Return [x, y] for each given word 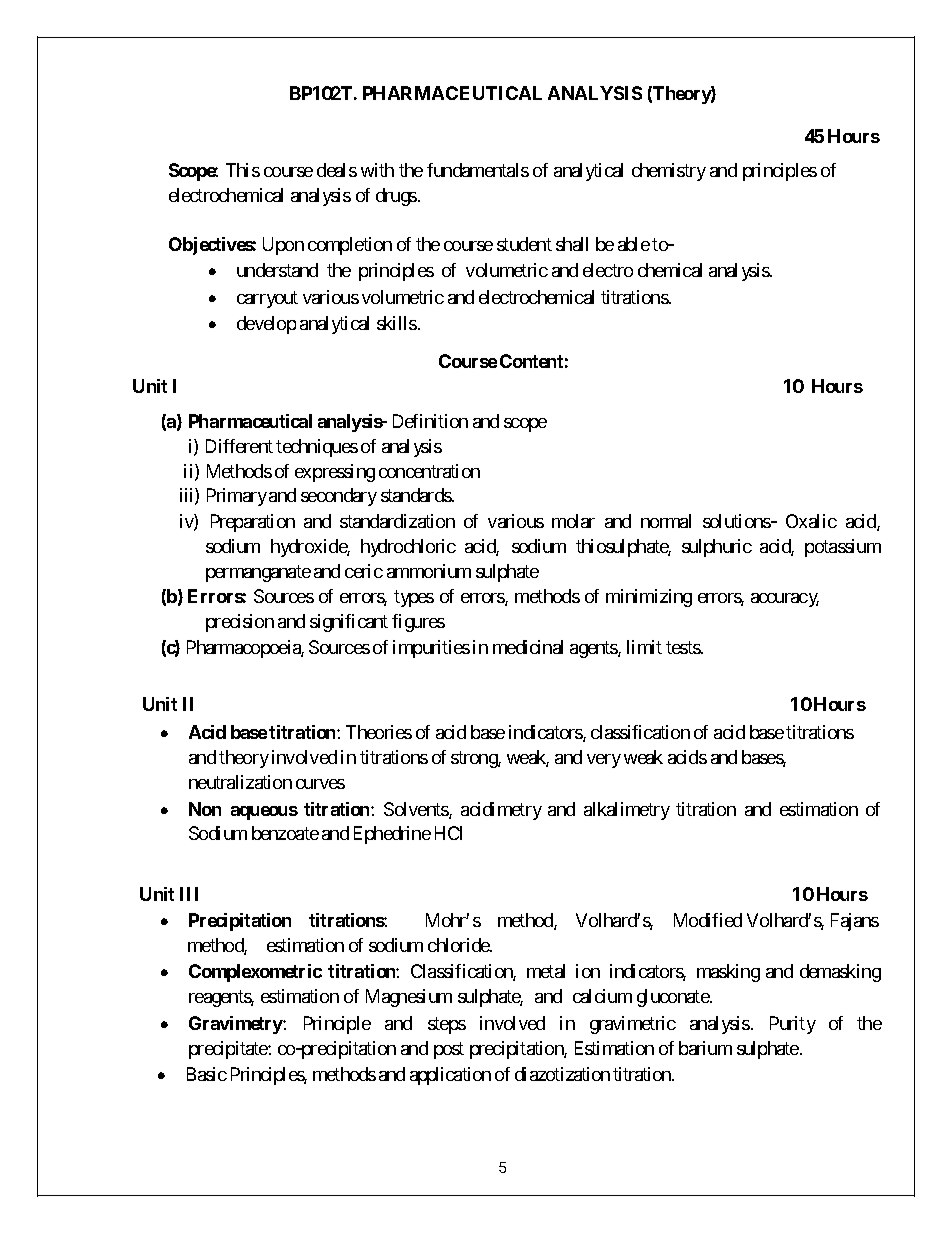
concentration [429, 471]
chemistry [669, 172]
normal [666, 521]
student [524, 244]
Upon [283, 246]
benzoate [285, 833]
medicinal [528, 647]
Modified [708, 920]
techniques [317, 448]
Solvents [417, 810]
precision [240, 623]
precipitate [229, 1050]
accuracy [785, 600]
